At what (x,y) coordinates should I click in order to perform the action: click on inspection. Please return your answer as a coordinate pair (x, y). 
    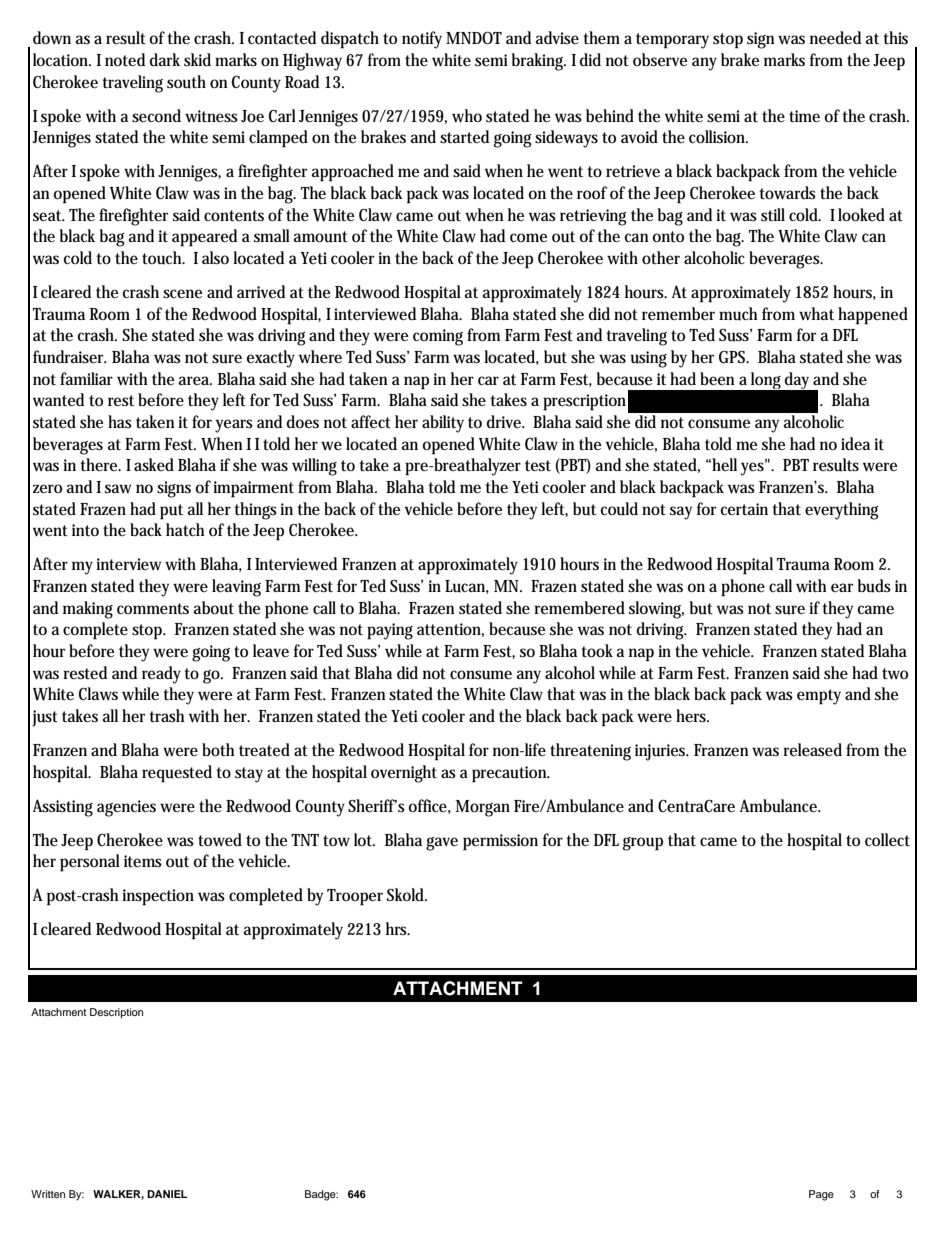
    Looking at the image, I should click on (158, 897).
